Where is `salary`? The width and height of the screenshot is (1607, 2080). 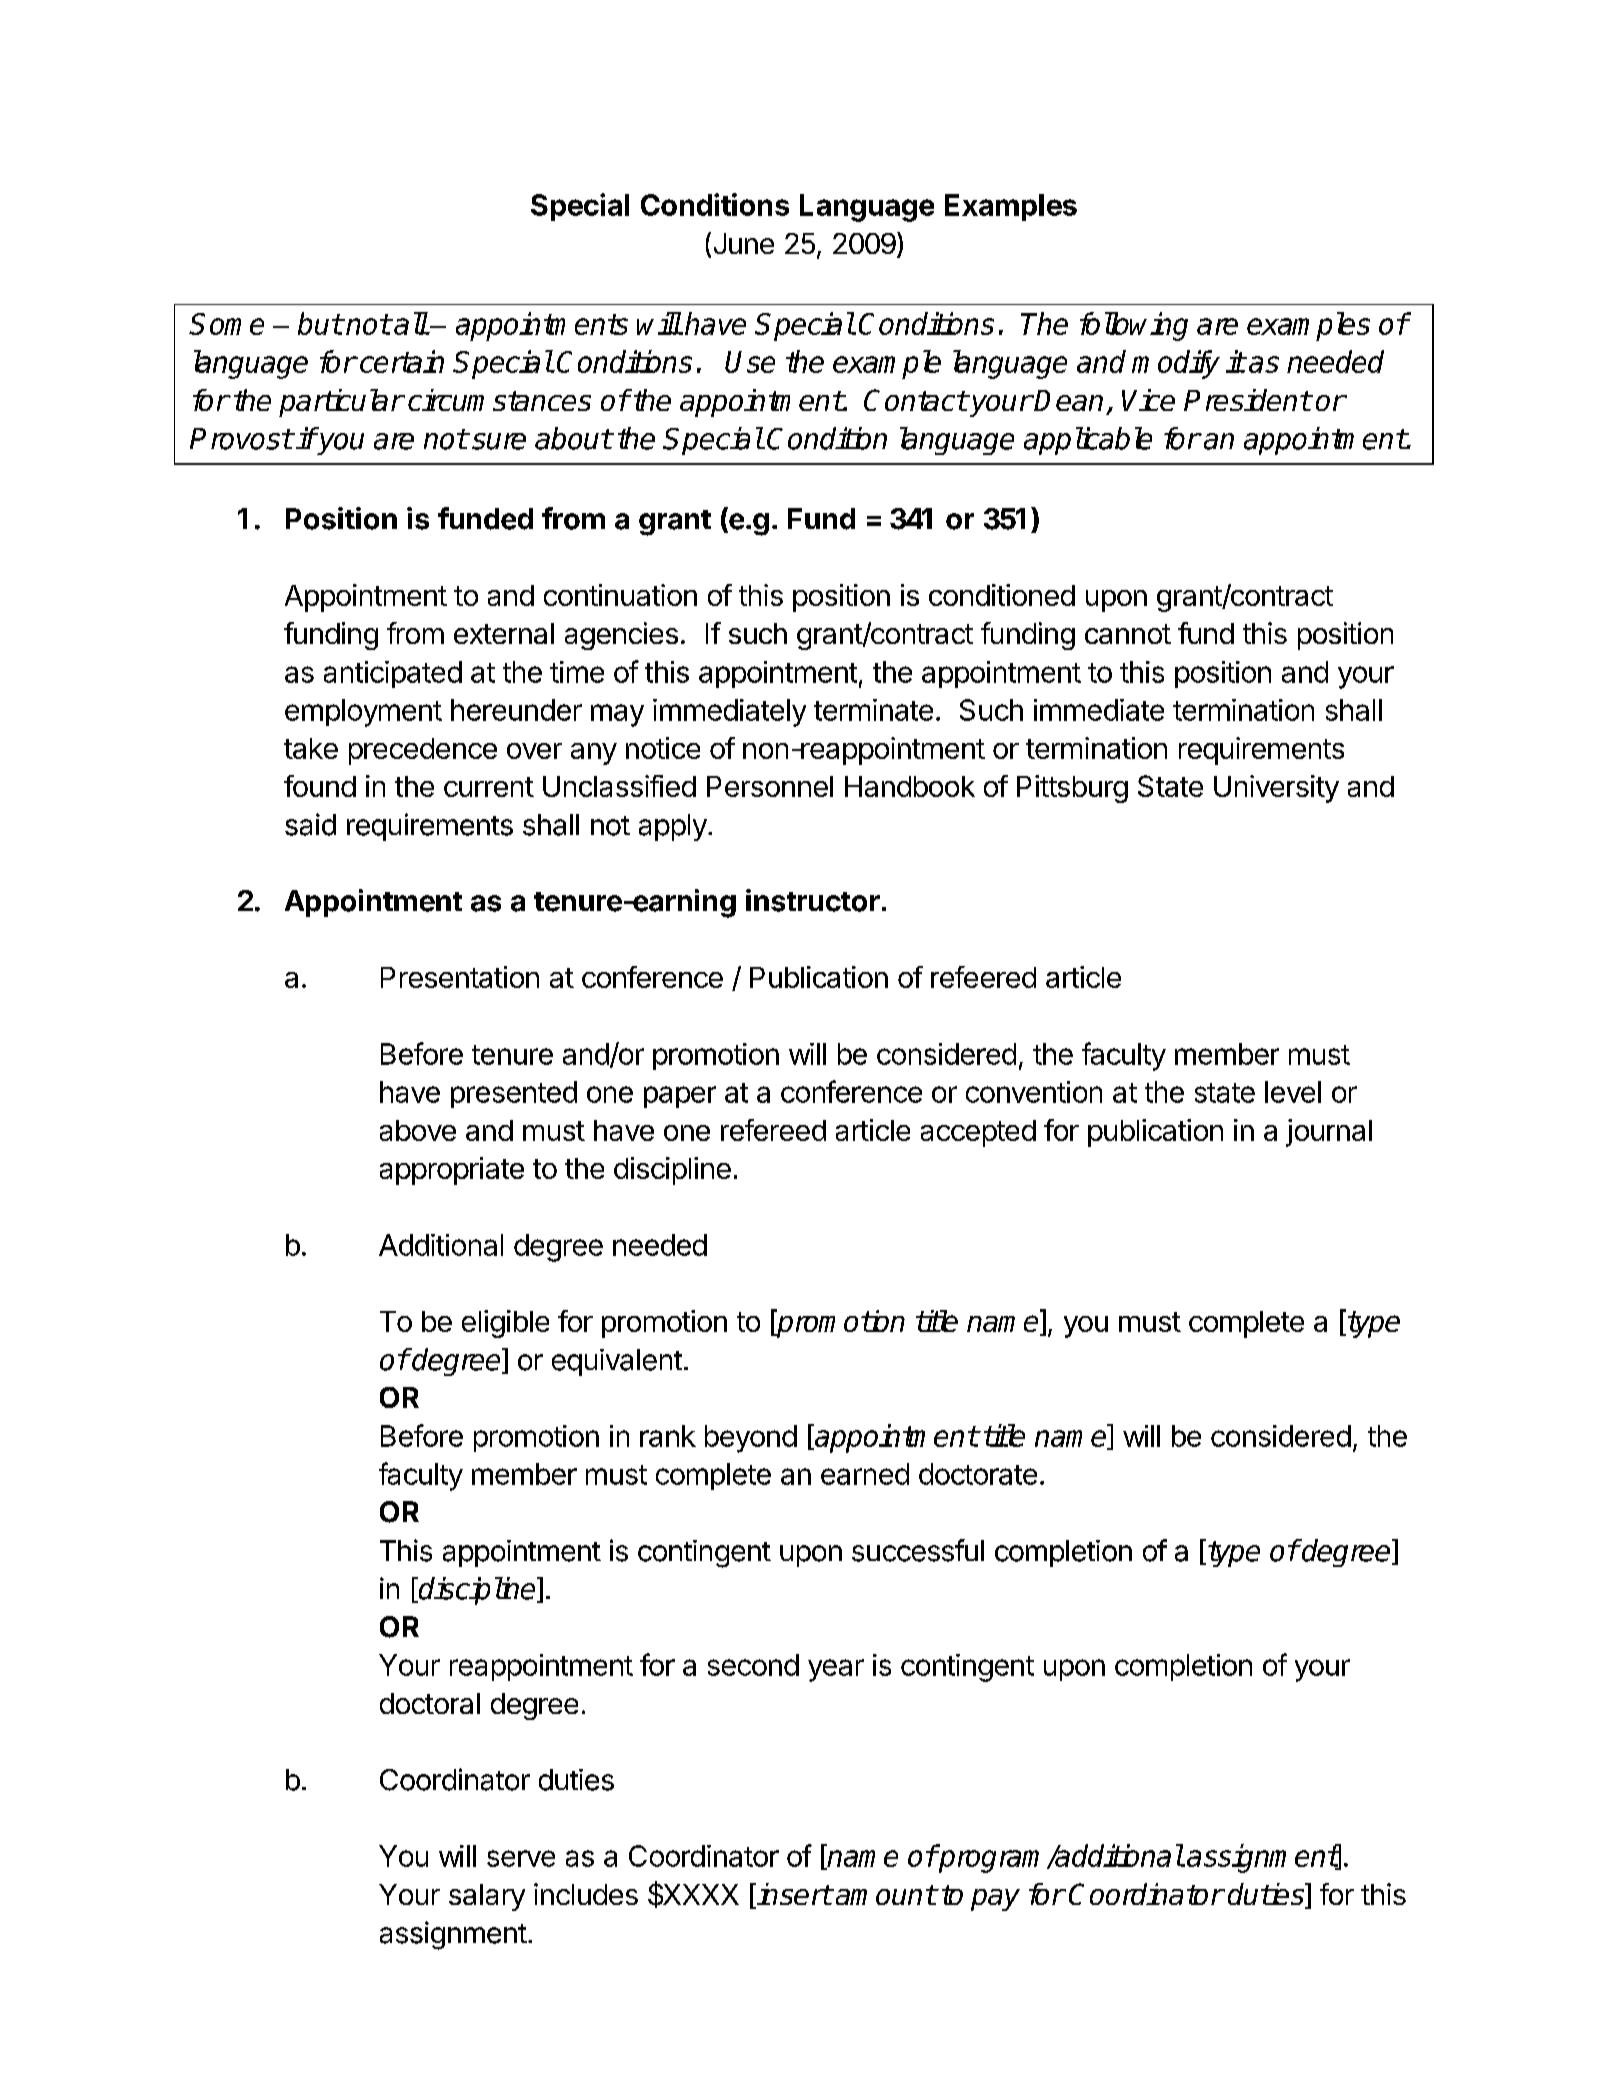
salary is located at coordinates (487, 1897).
